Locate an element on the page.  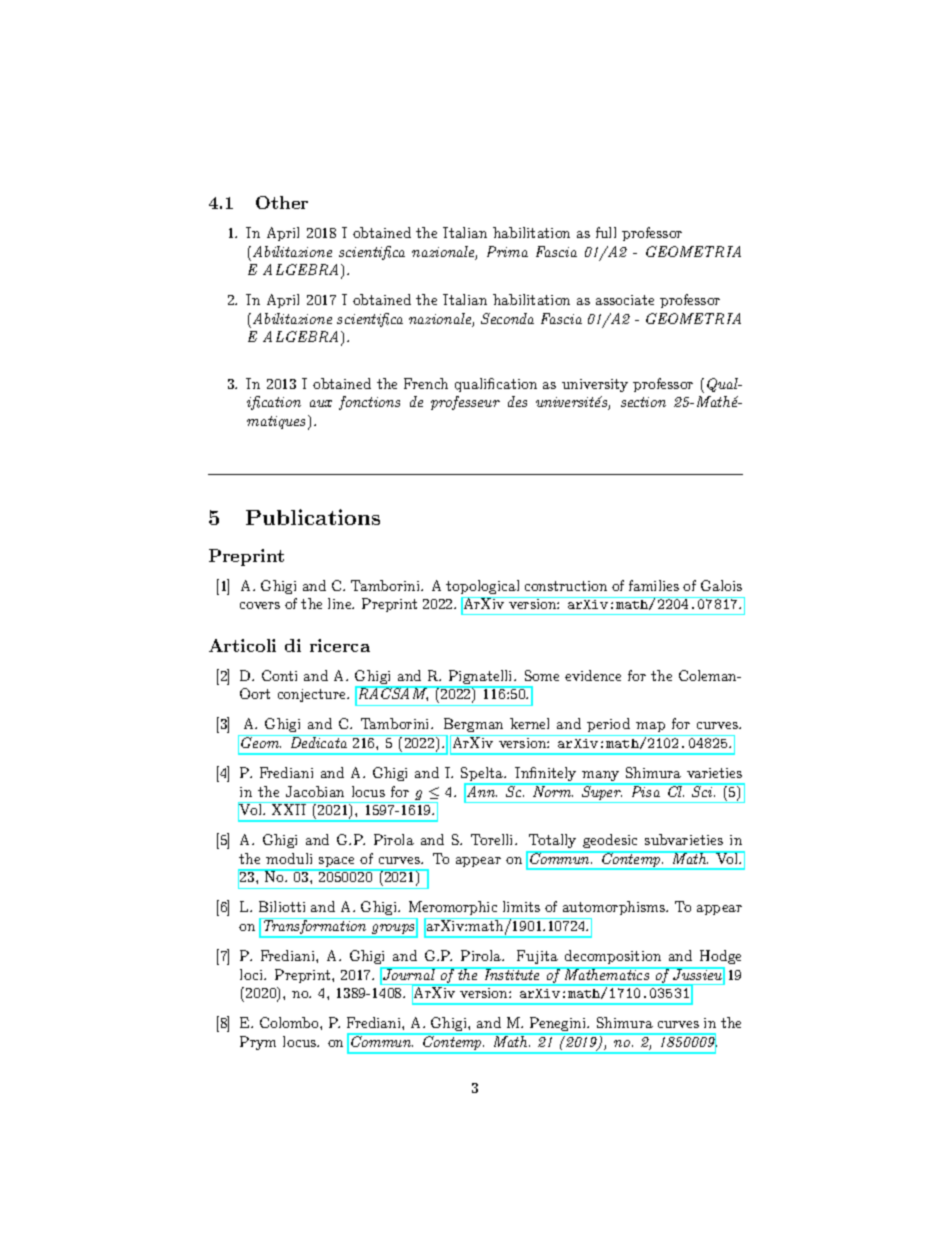
Institute is located at coordinates (512, 973).
